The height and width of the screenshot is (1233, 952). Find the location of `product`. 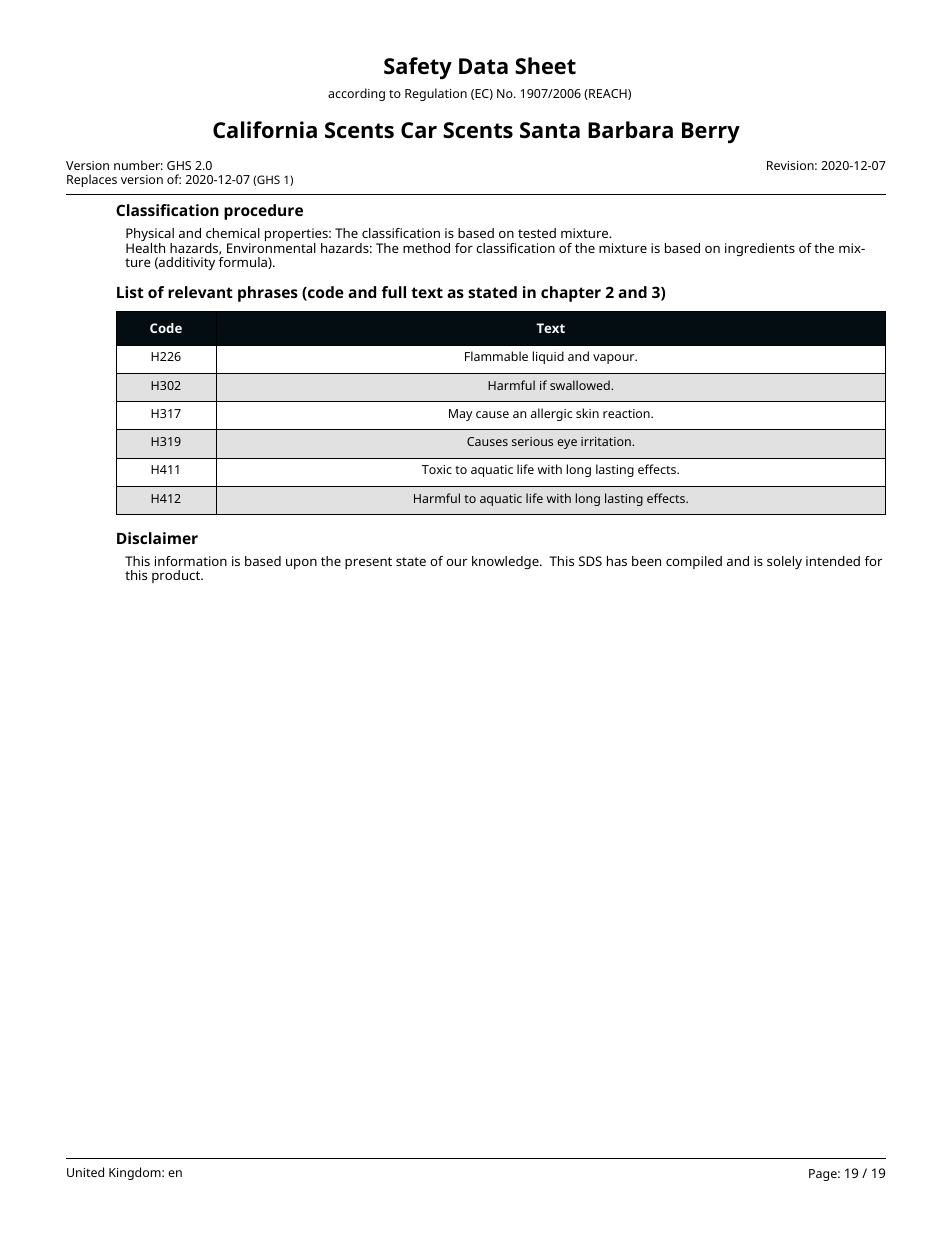

product is located at coordinates (177, 576).
